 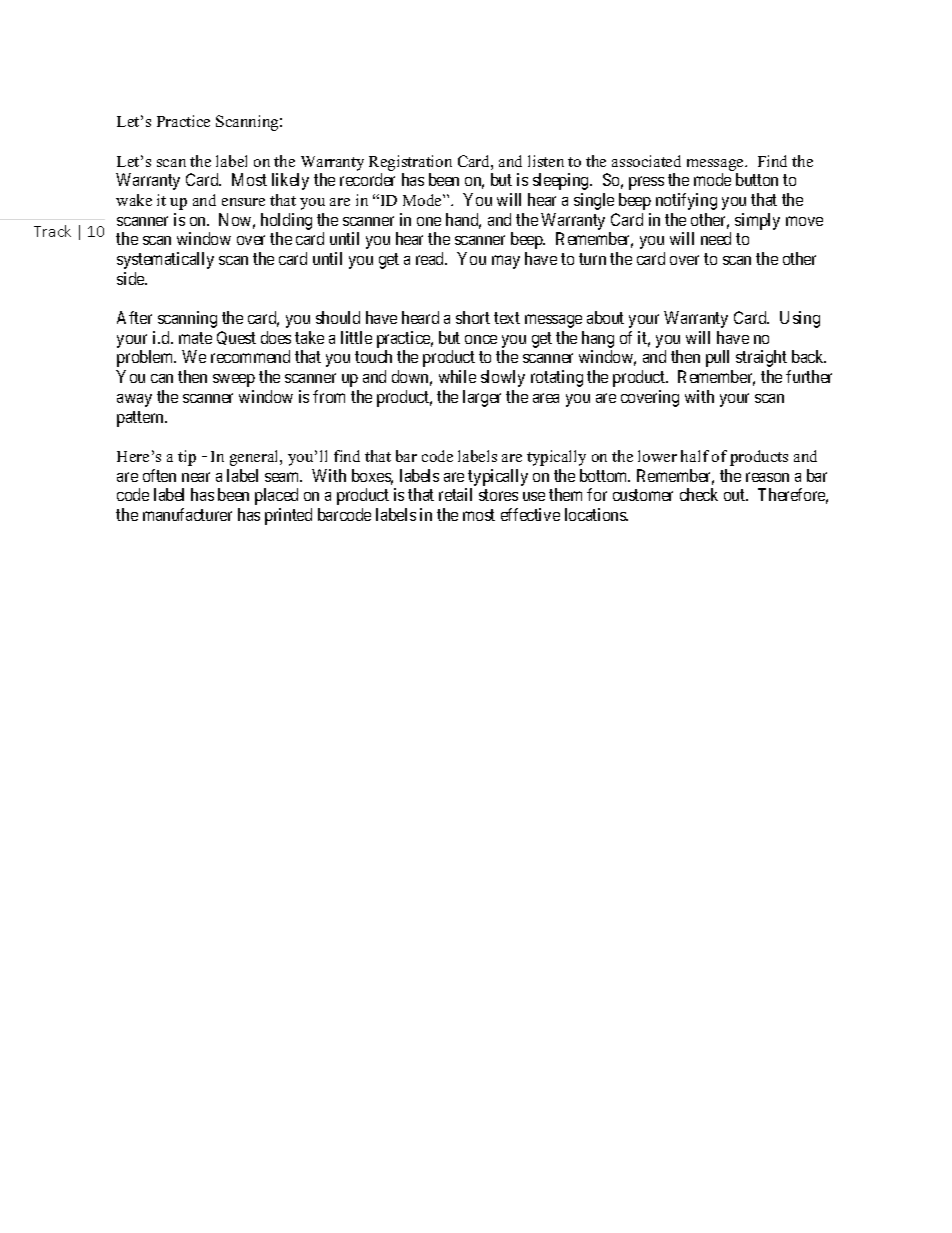 What do you see at coordinates (716, 238) in the image?
I see `need` at bounding box center [716, 238].
